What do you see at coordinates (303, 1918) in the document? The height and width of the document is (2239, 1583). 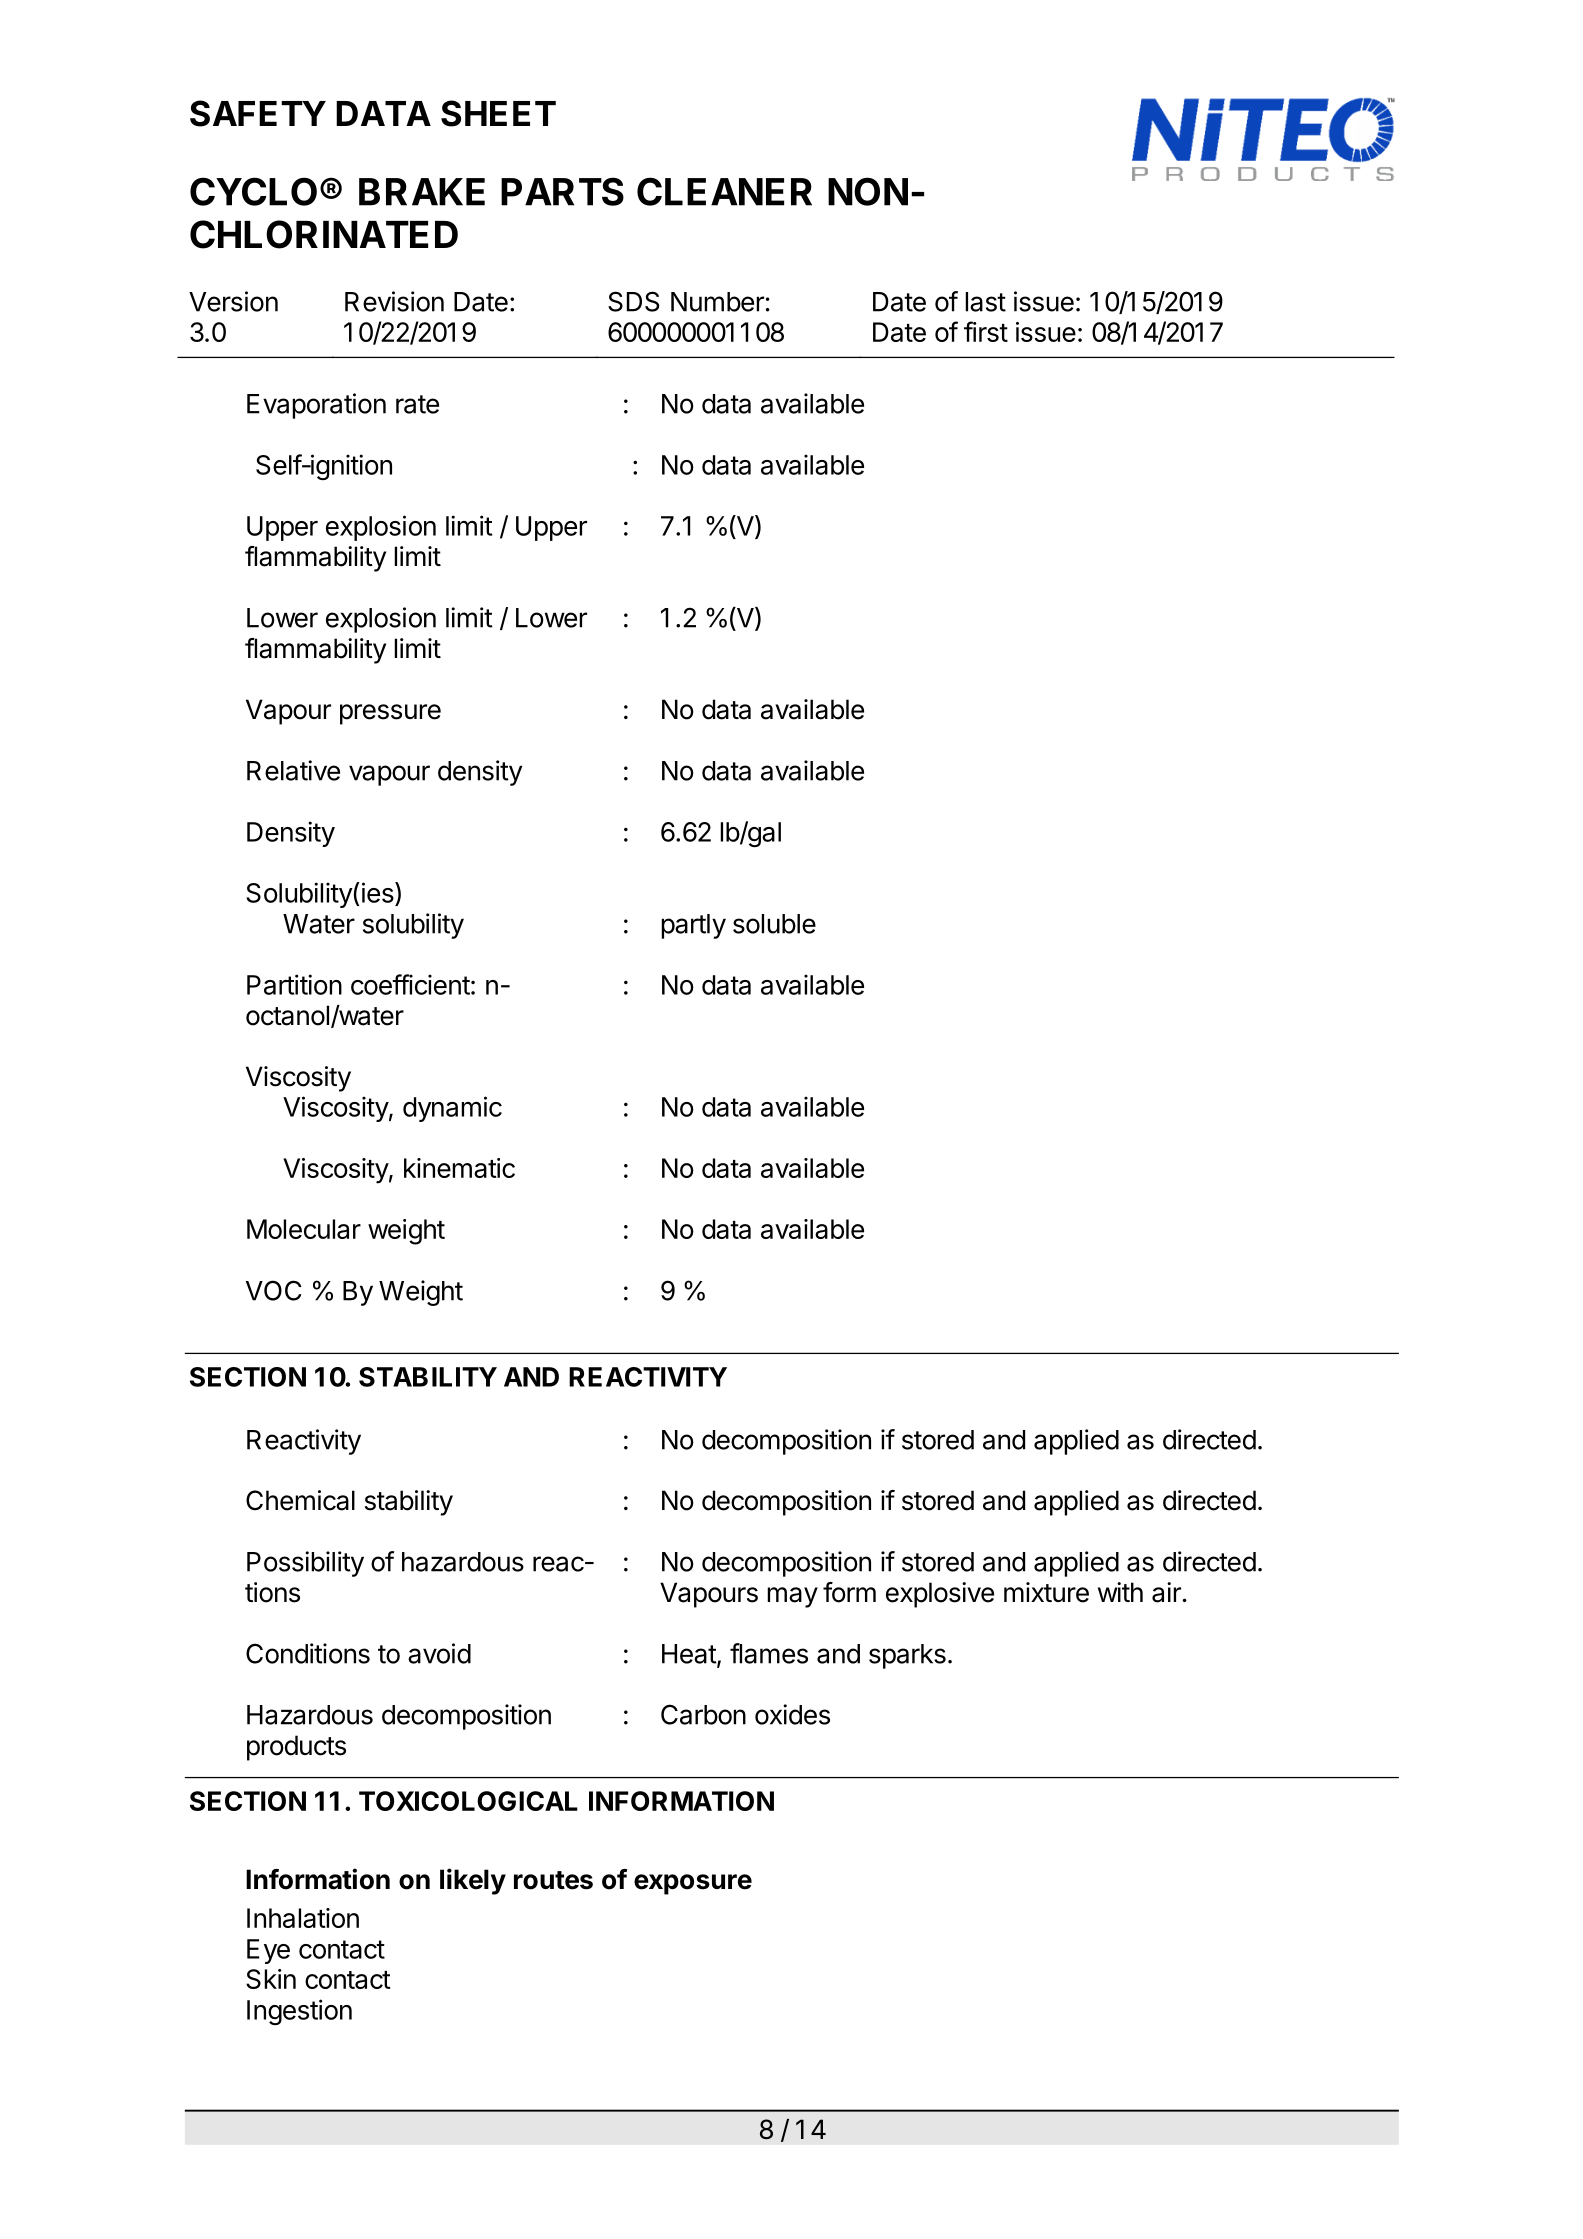 I see `Inhalation` at bounding box center [303, 1918].
